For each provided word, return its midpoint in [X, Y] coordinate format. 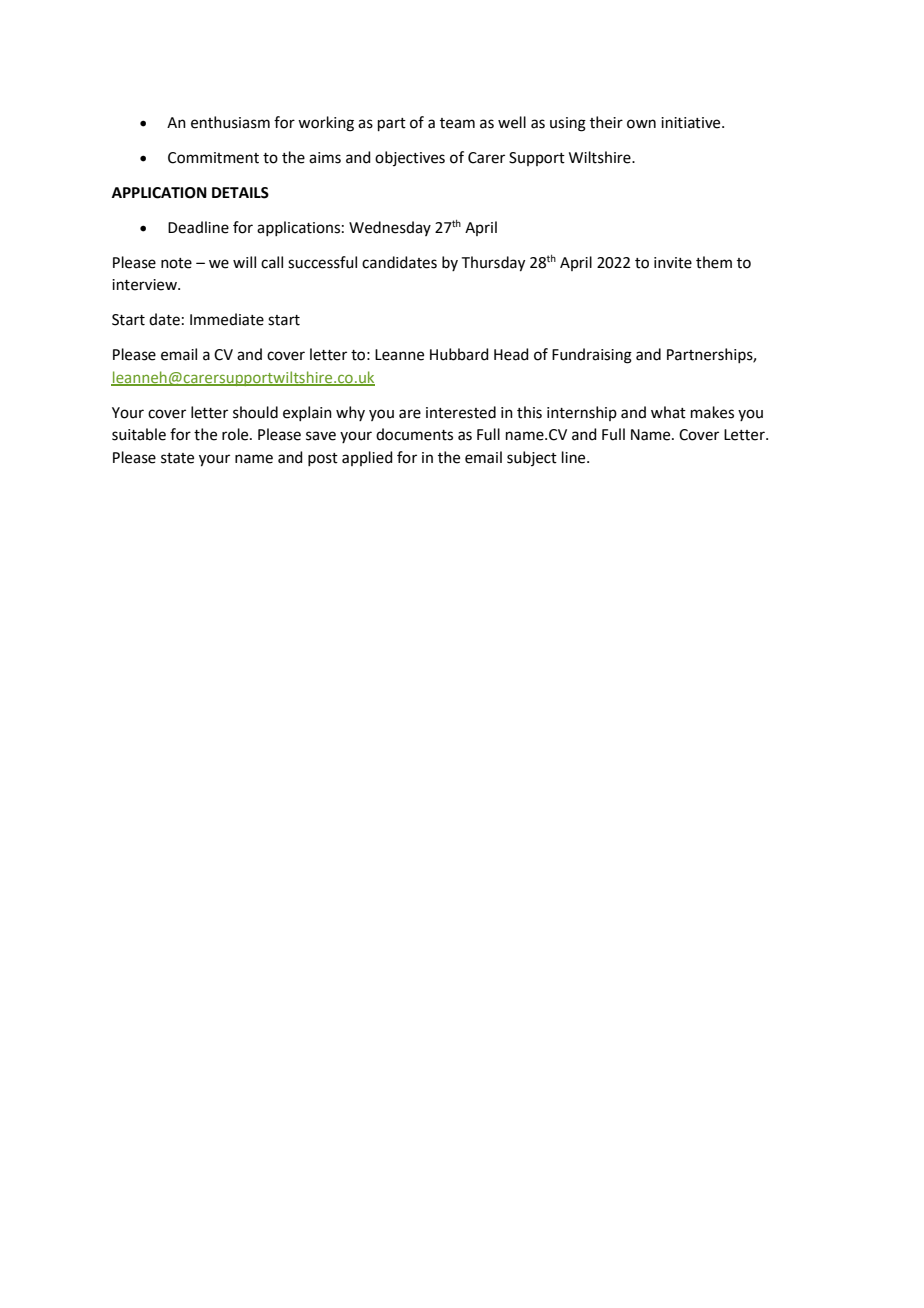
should [255, 412]
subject [532, 458]
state [177, 458]
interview [145, 285]
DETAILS [240, 193]
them [714, 262]
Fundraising [592, 356]
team [457, 123]
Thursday [493, 264]
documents [414, 434]
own [641, 124]
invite [673, 263]
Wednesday [390, 228]
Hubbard [459, 354]
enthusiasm [230, 122]
